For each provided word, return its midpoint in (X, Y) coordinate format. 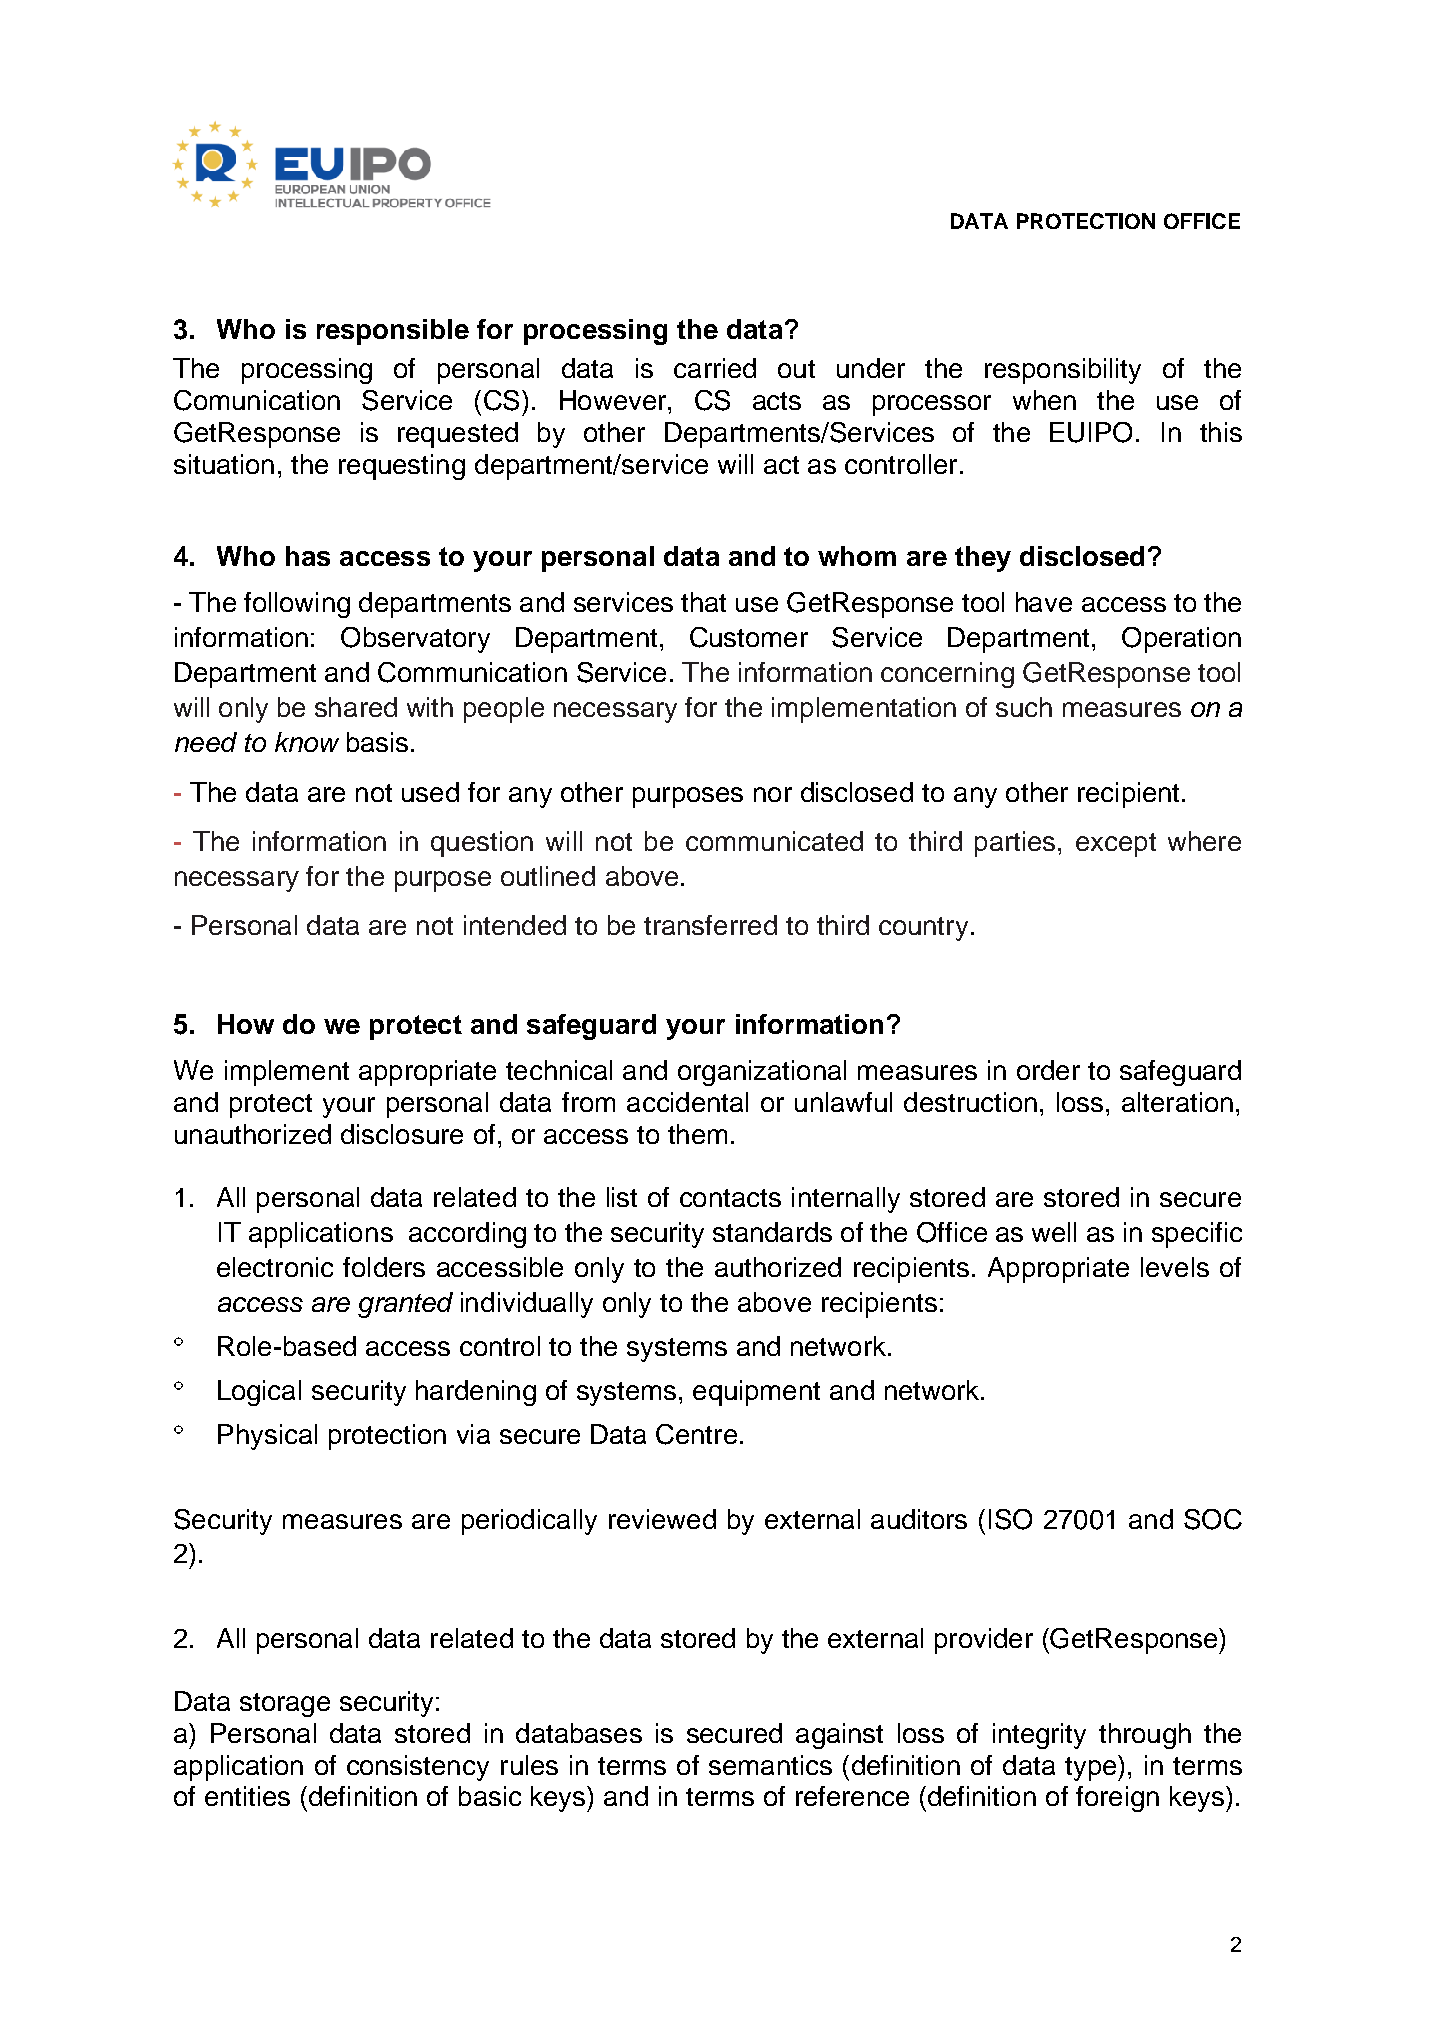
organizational (762, 1073)
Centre (696, 1434)
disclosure (402, 1134)
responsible (393, 332)
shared (356, 707)
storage (285, 1705)
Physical (267, 1437)
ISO (1010, 1519)
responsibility (1063, 371)
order (1048, 1070)
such (1024, 707)
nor (773, 794)
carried (715, 368)
